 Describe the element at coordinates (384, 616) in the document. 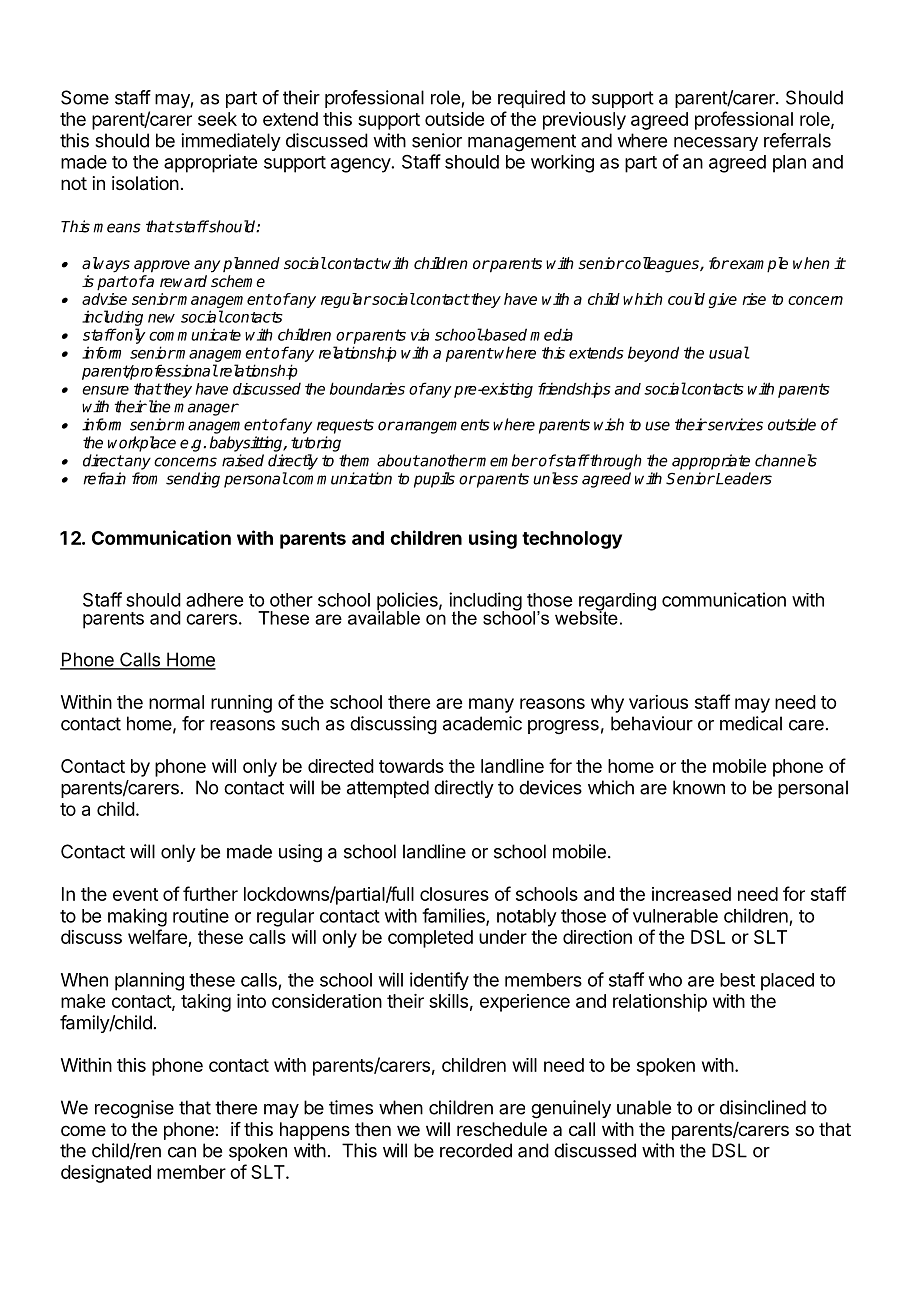

I see `available` at that location.
